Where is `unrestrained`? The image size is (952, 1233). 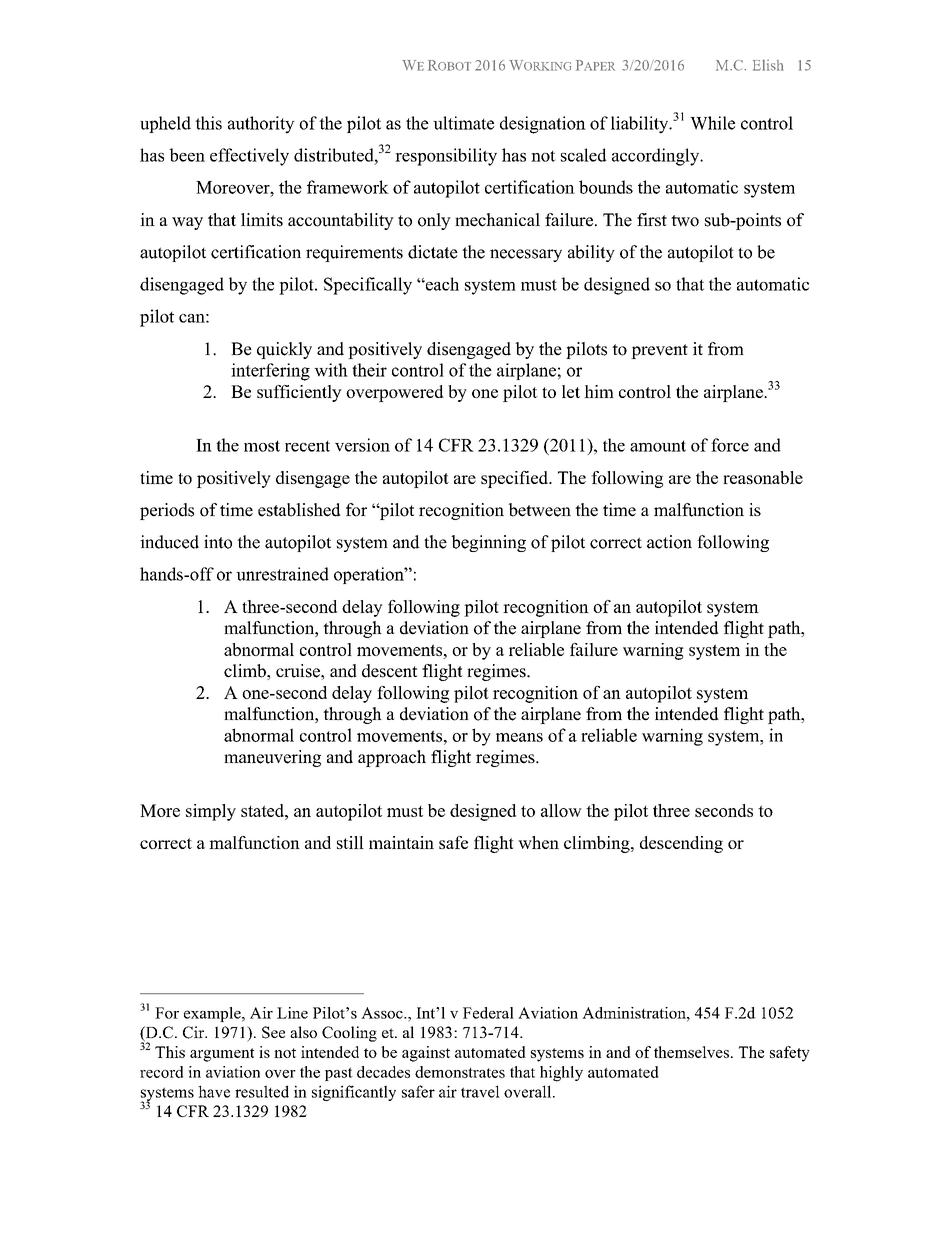 unrestrained is located at coordinates (282, 574).
